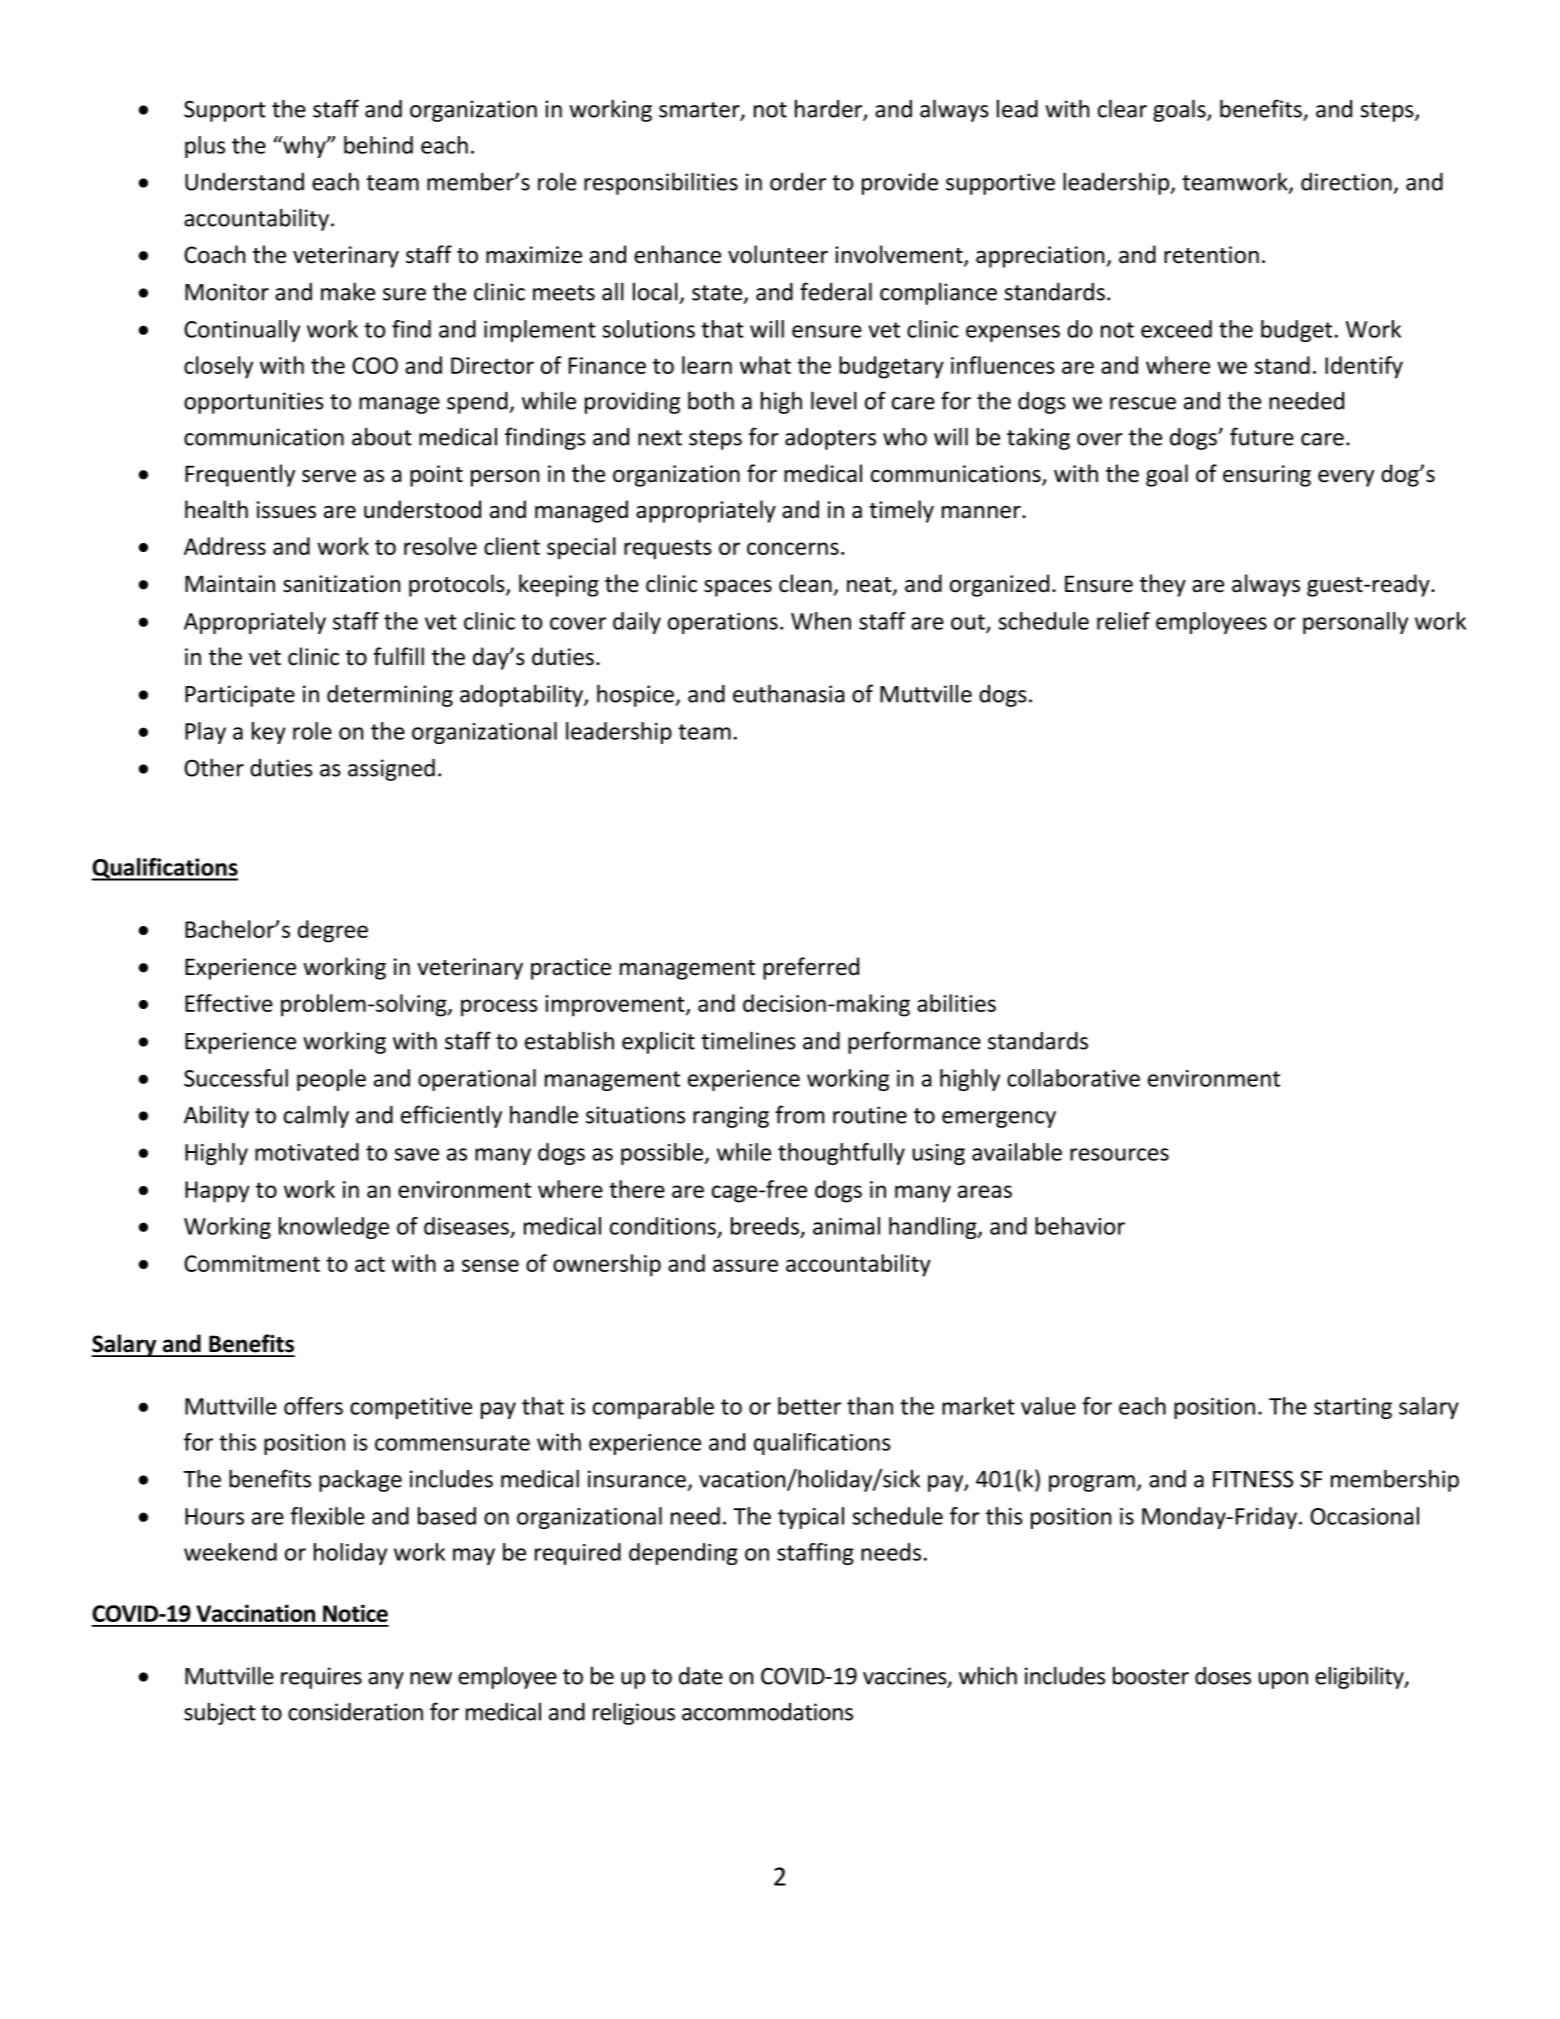 This image has height=2019, width=1560. What do you see at coordinates (821, 621) in the image?
I see `When` at bounding box center [821, 621].
